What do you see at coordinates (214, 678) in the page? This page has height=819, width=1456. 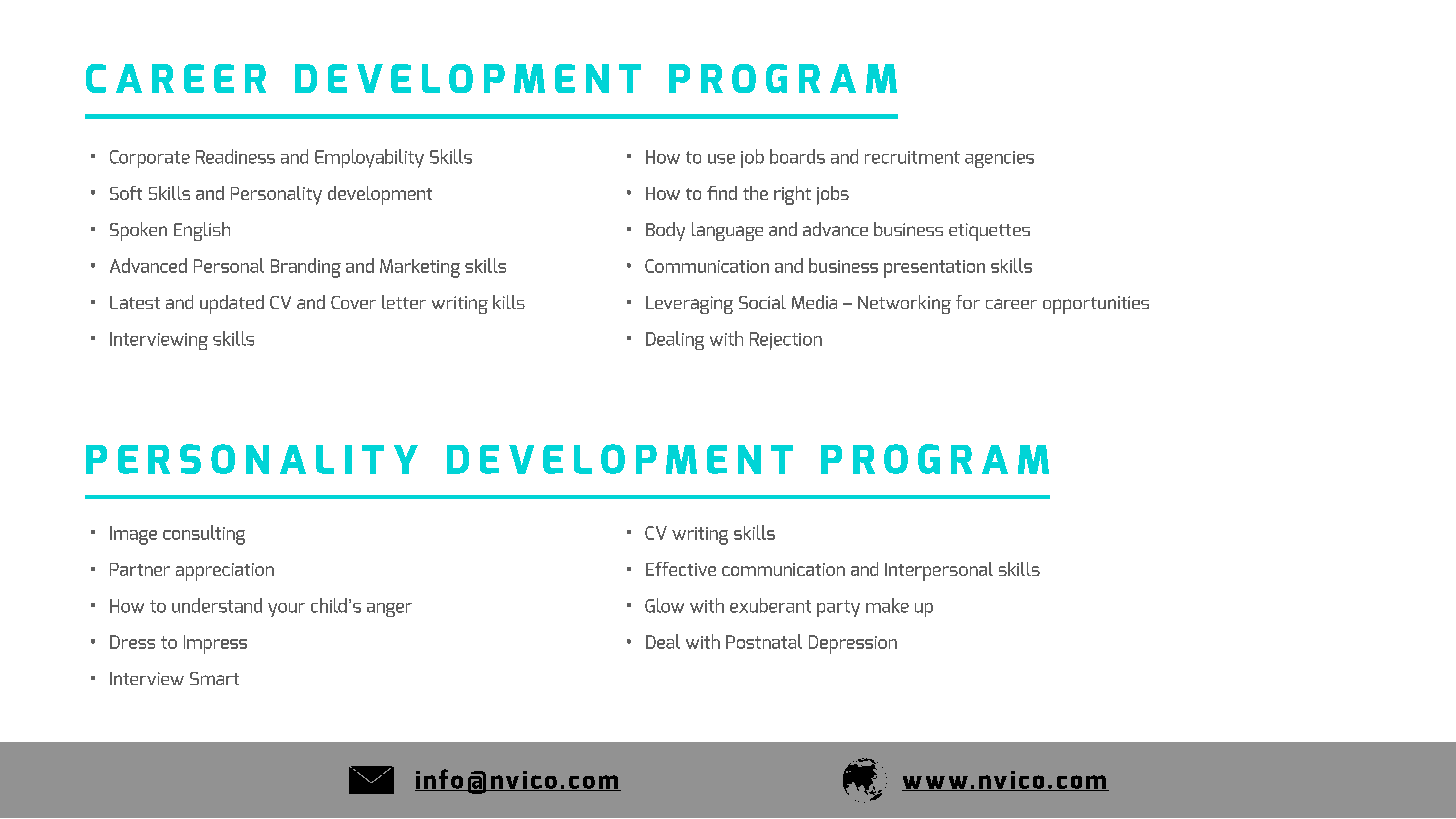 I see `Smart` at bounding box center [214, 678].
